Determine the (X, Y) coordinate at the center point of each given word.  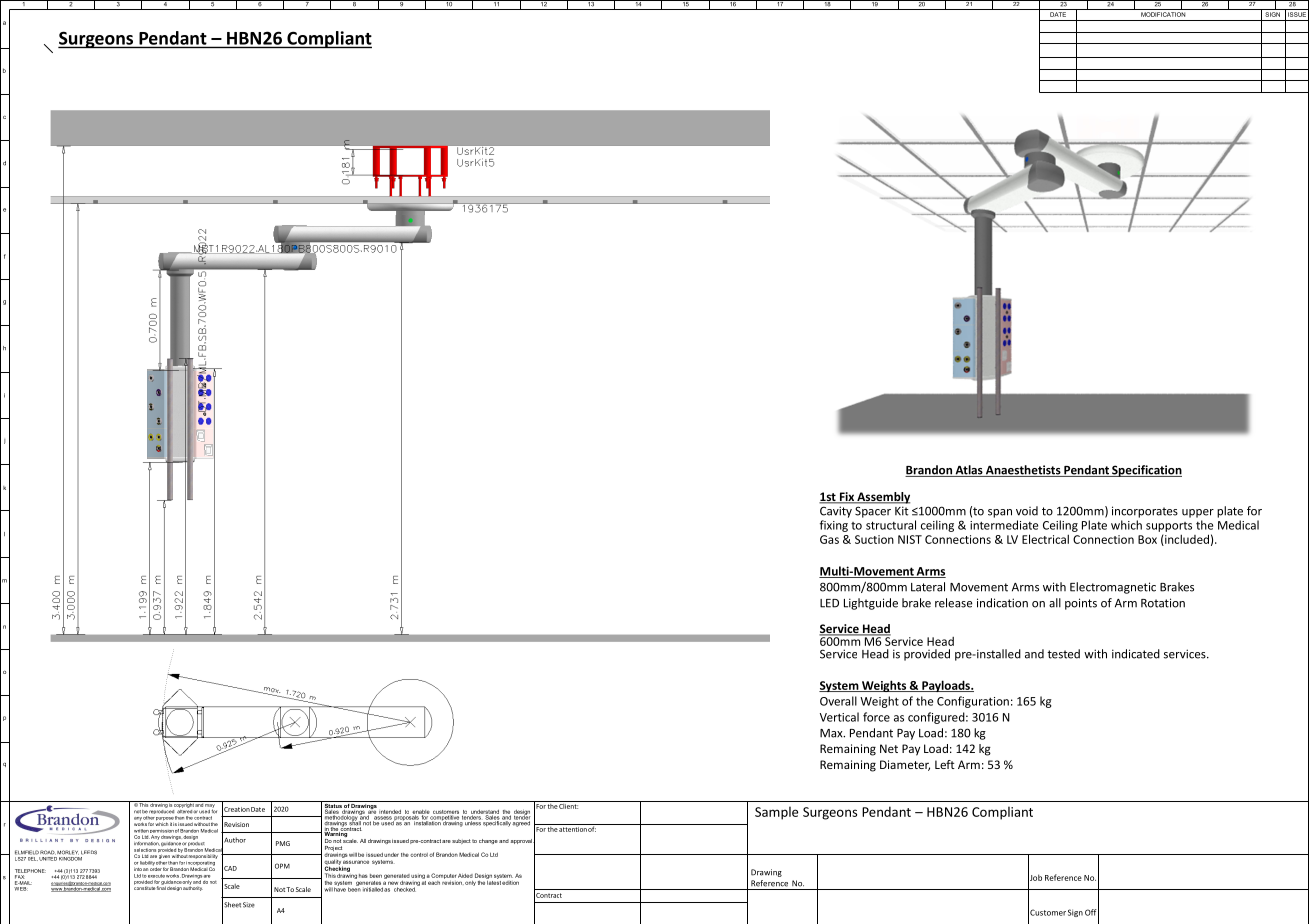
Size (249, 905)
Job (1035, 877)
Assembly (882, 498)
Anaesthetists (1023, 471)
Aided (465, 876)
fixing (834, 526)
